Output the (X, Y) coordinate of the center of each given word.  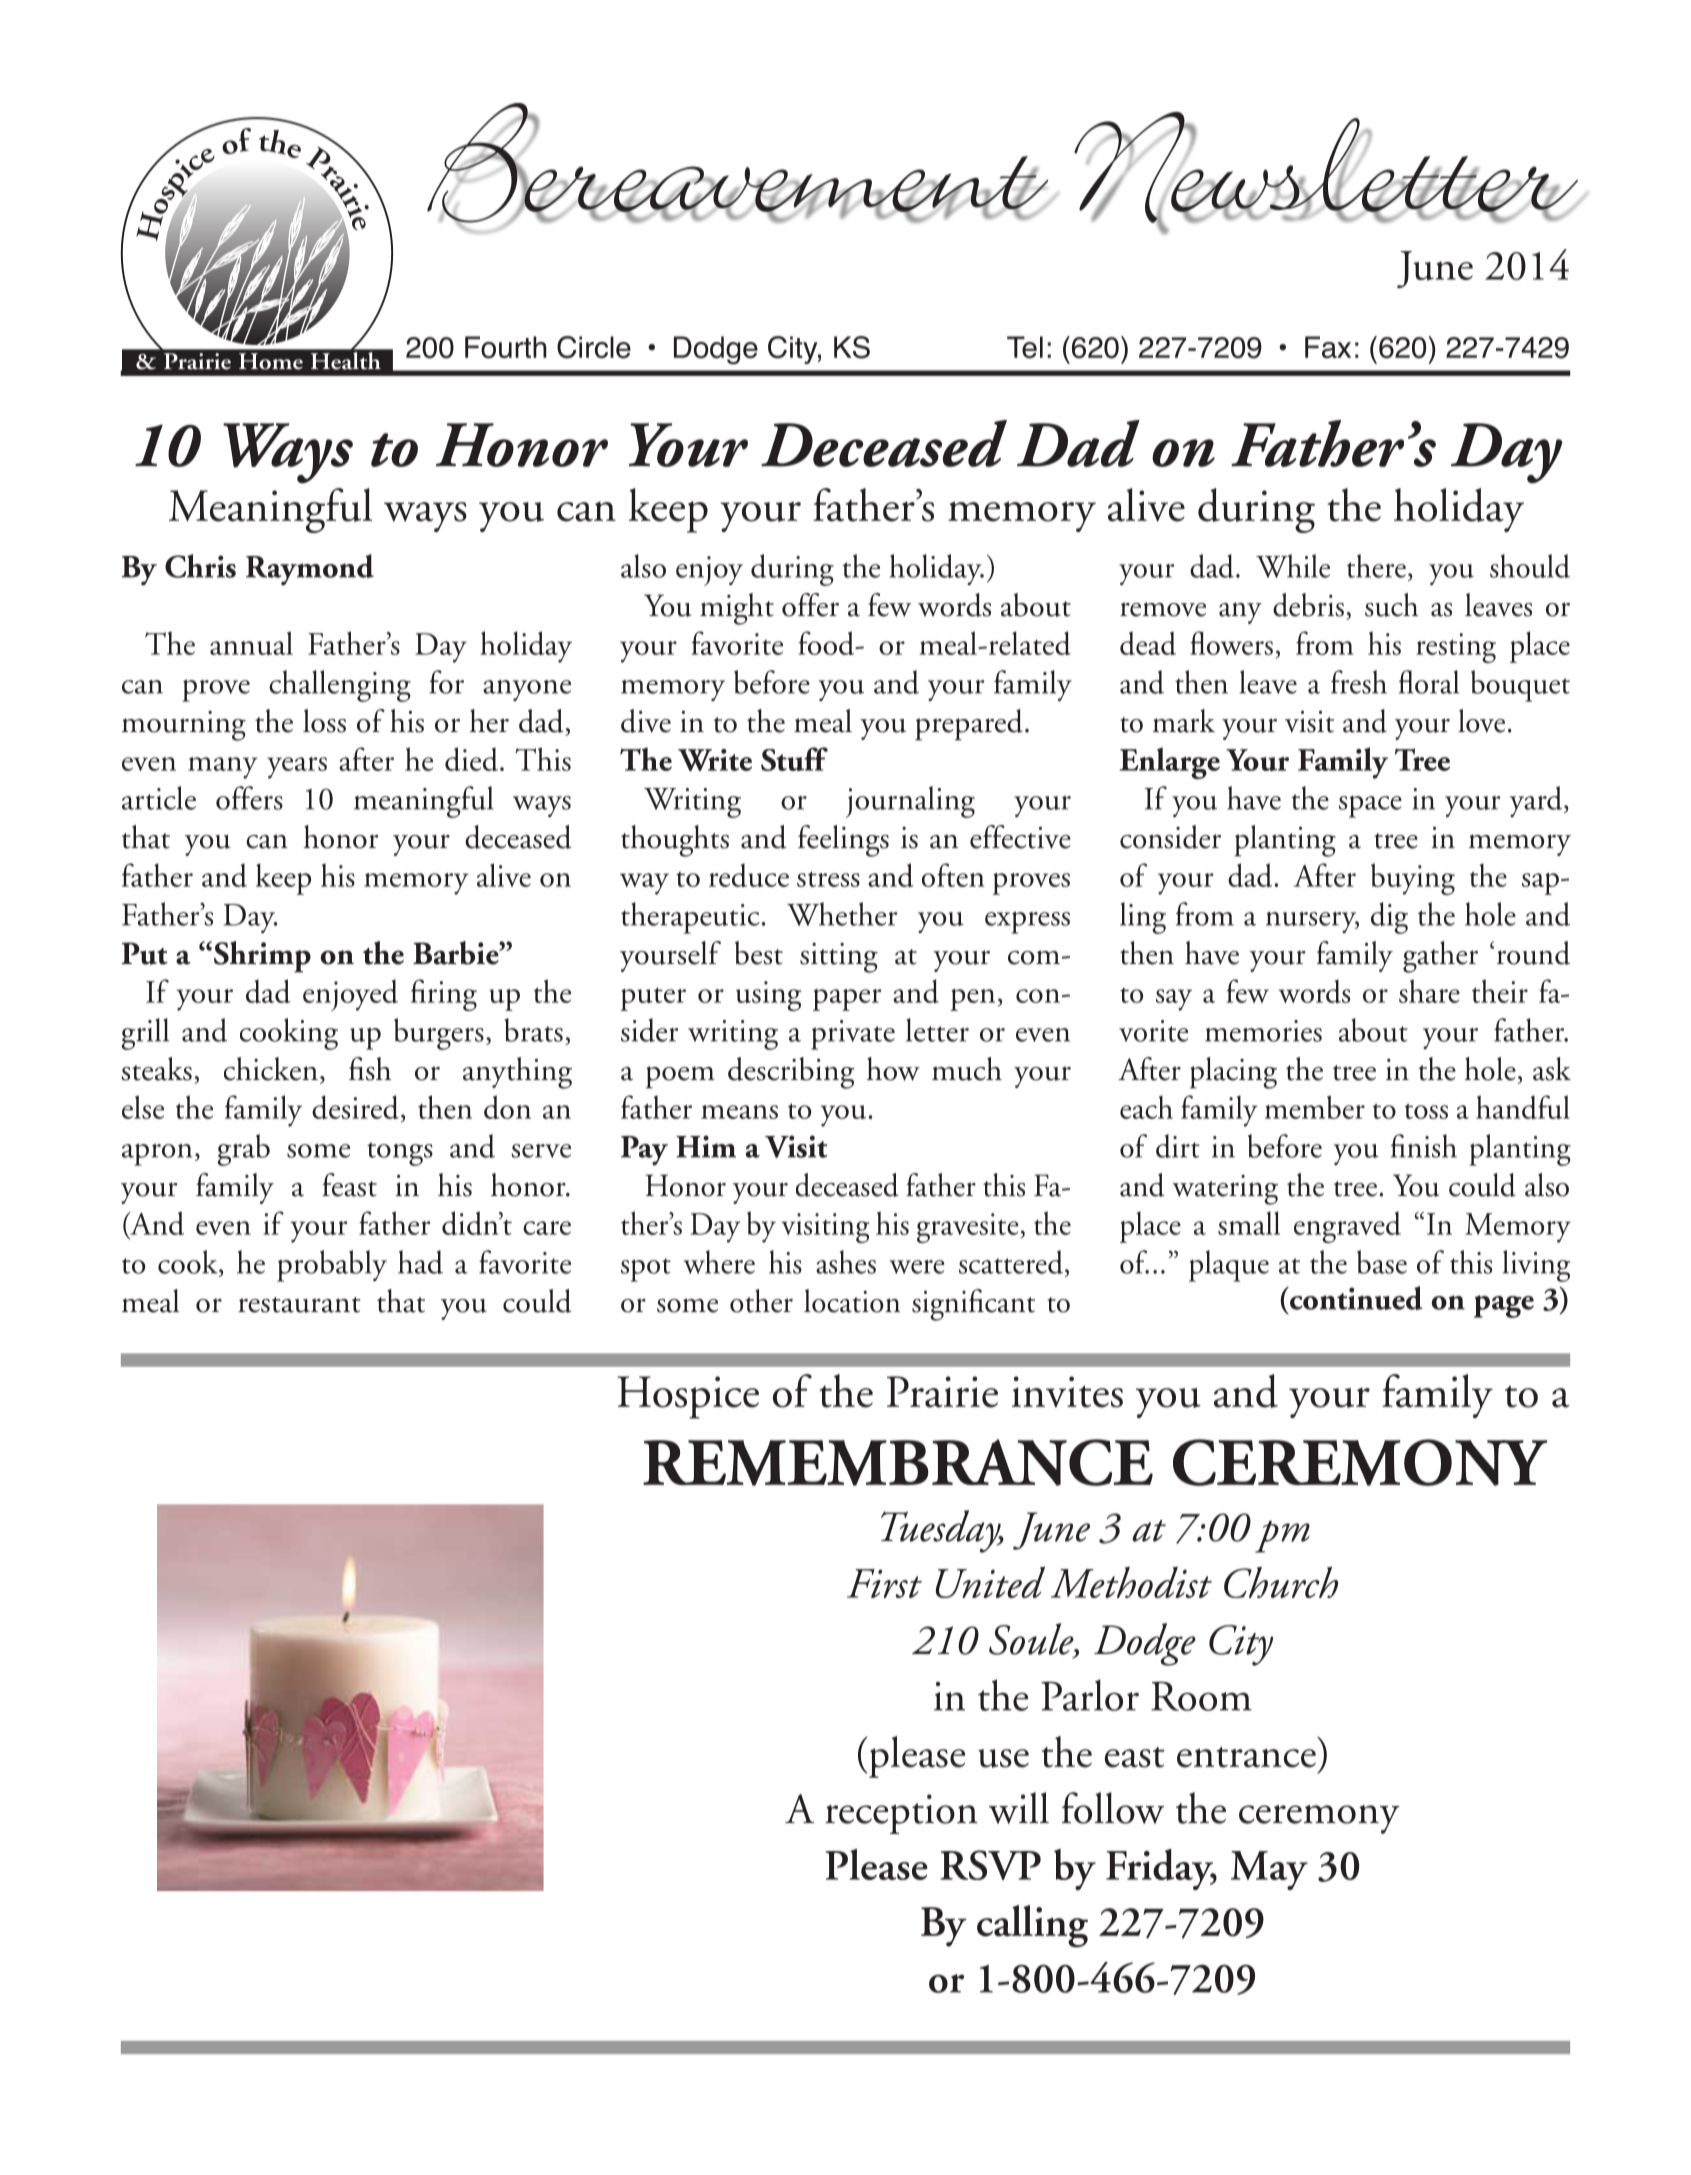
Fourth (506, 347)
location (852, 1301)
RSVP (990, 1865)
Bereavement (738, 164)
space (1370, 806)
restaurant (299, 1305)
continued (1355, 1299)
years (297, 768)
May (1269, 1870)
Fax (1328, 347)
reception (901, 1814)
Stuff (794, 759)
